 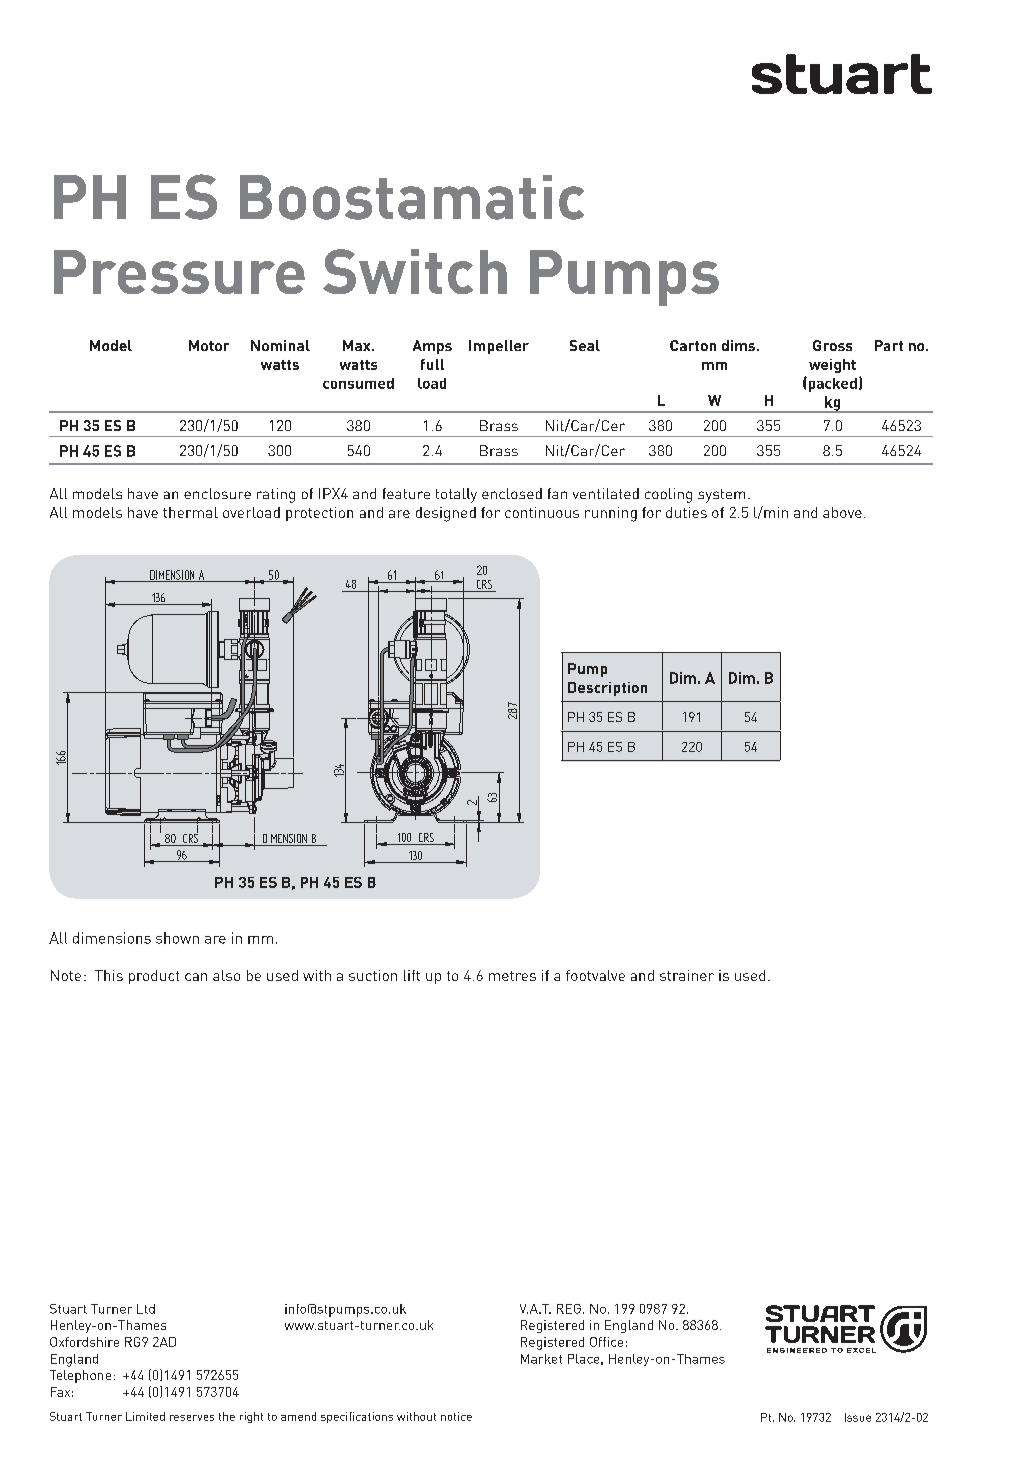 What do you see at coordinates (512, 976) in the screenshot?
I see `metres` at bounding box center [512, 976].
